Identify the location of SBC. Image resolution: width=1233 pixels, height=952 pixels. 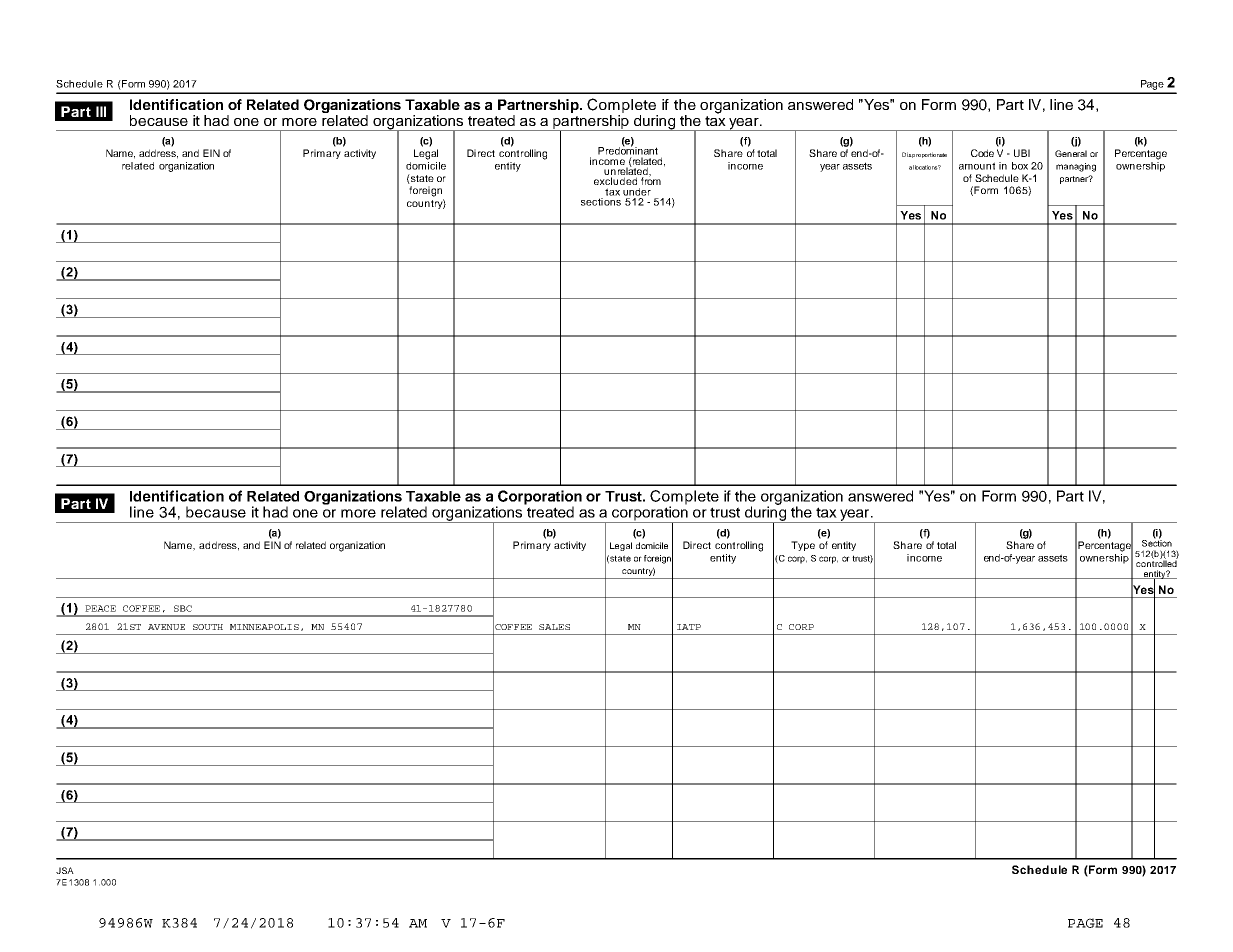
(183, 608).
